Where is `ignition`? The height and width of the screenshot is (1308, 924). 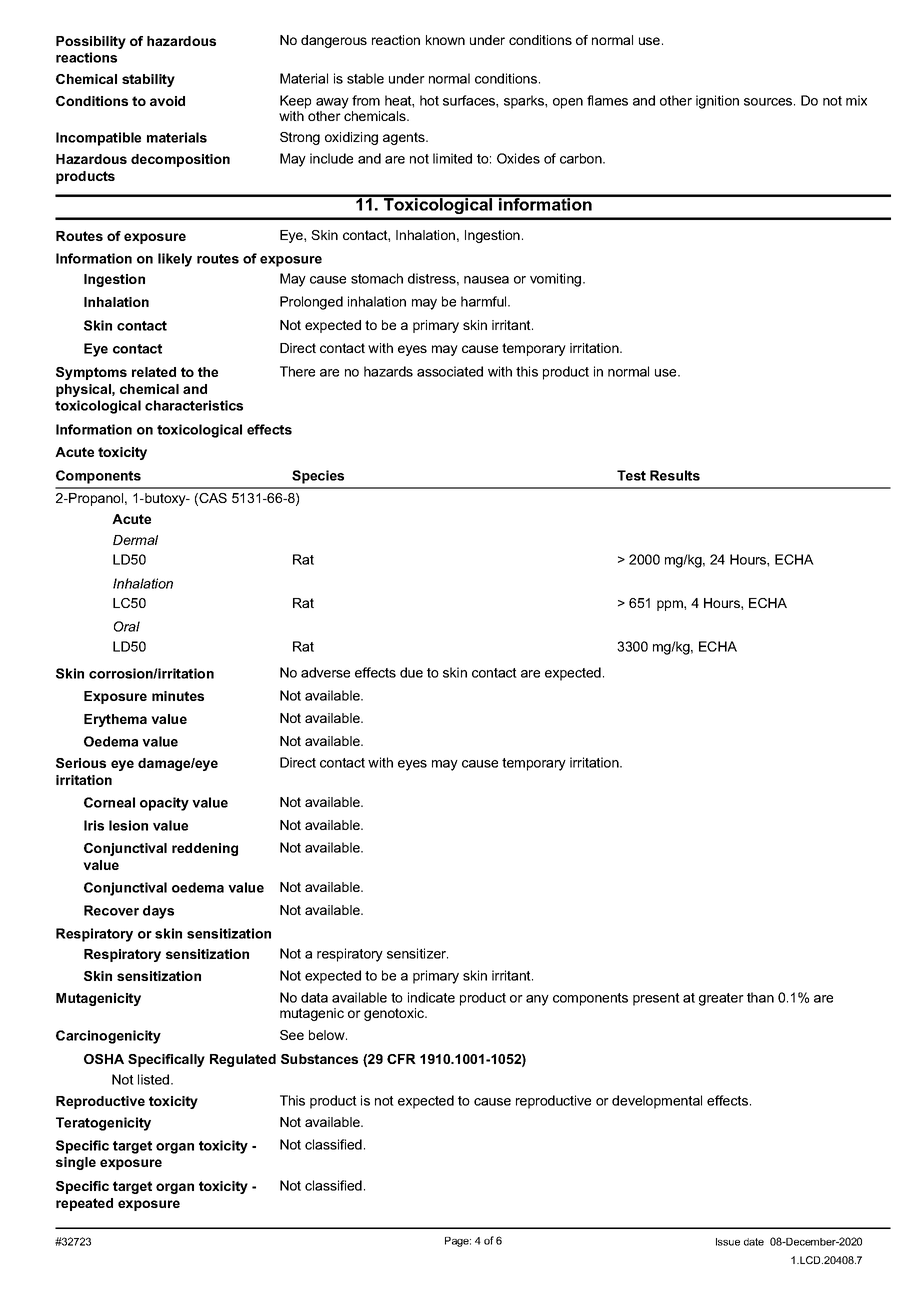
ignition is located at coordinates (717, 102).
